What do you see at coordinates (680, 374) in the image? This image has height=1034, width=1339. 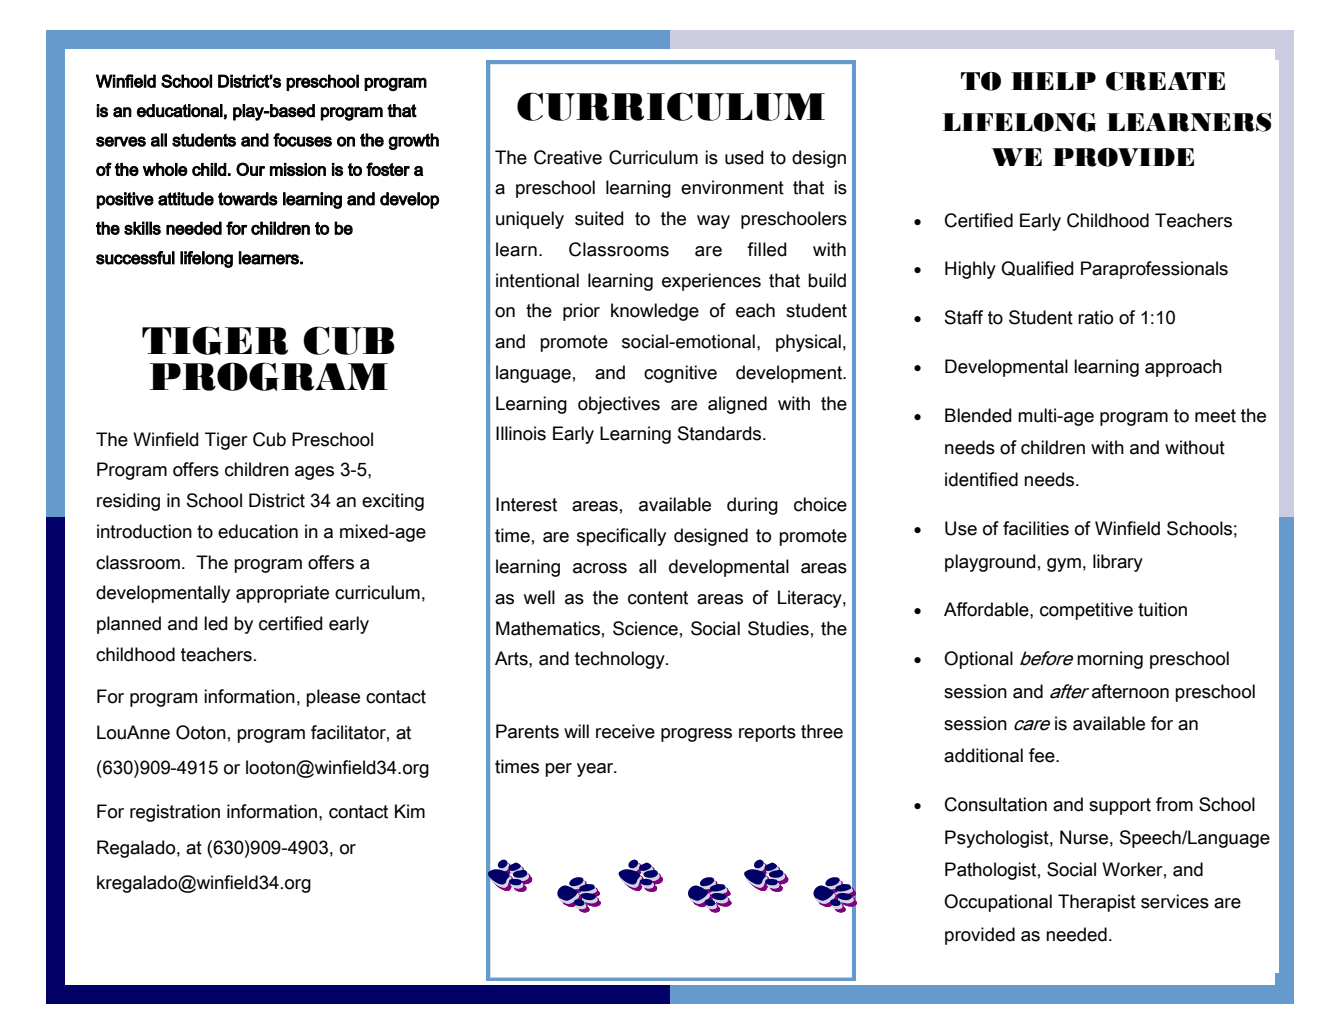 I see `cognitive` at bounding box center [680, 374].
